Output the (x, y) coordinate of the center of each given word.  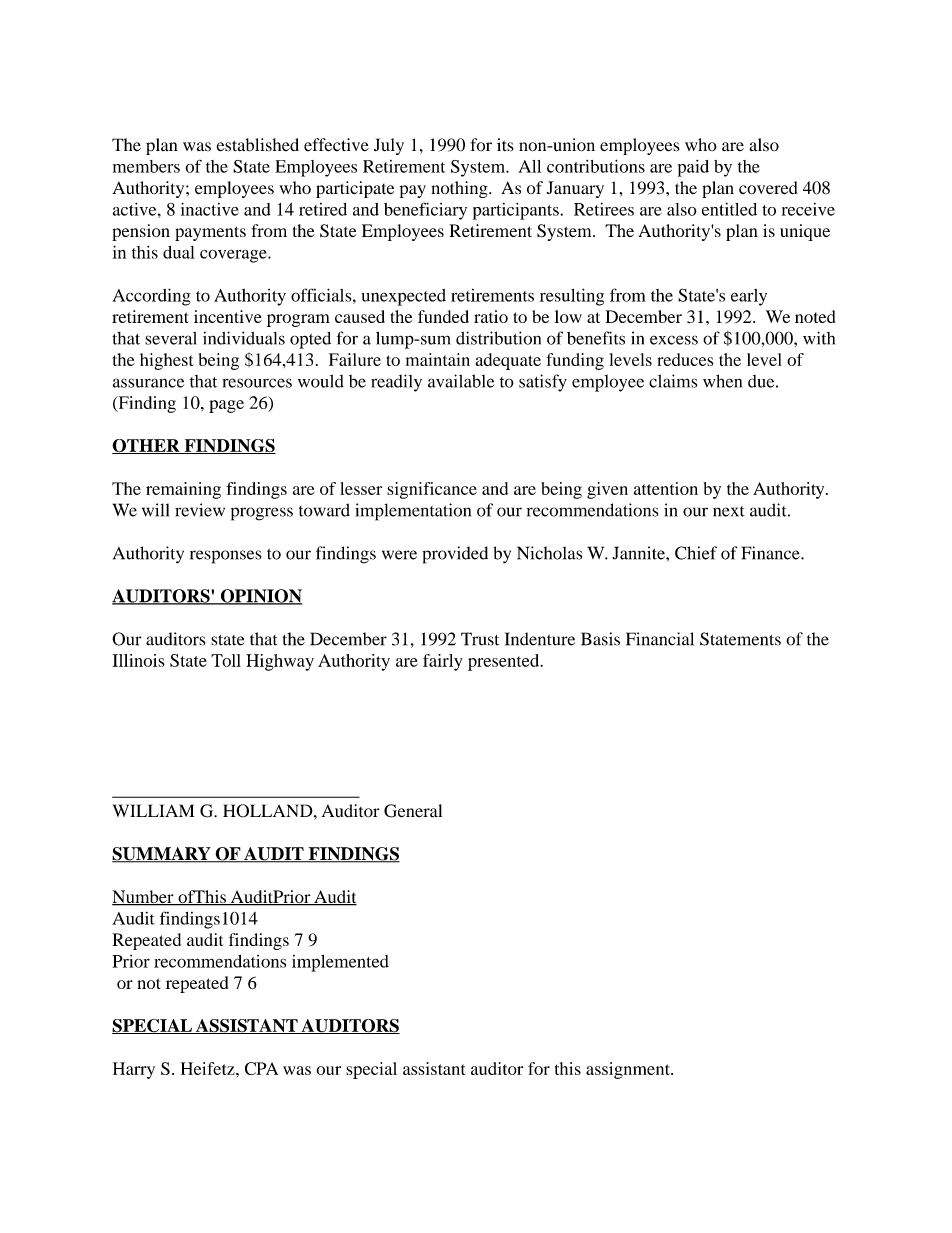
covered (768, 188)
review (200, 510)
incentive (228, 316)
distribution (498, 338)
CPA (261, 1068)
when (722, 381)
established (258, 145)
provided (455, 555)
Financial (660, 639)
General (413, 811)
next (729, 511)
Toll (226, 660)
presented (505, 662)
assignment (629, 1070)
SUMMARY (162, 855)
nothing (460, 189)
